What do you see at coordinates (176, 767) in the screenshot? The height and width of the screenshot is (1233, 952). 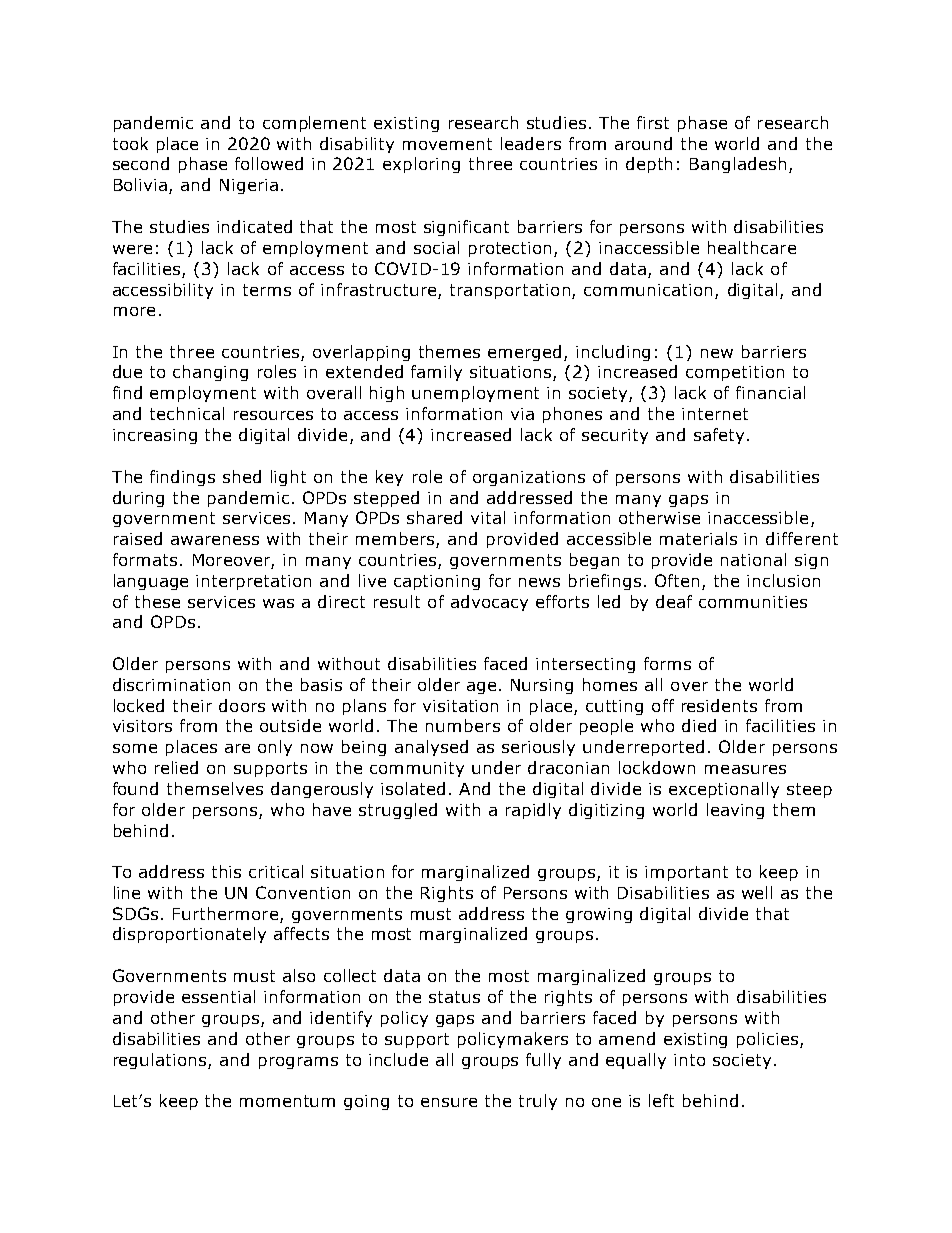 I see `relied` at bounding box center [176, 767].
